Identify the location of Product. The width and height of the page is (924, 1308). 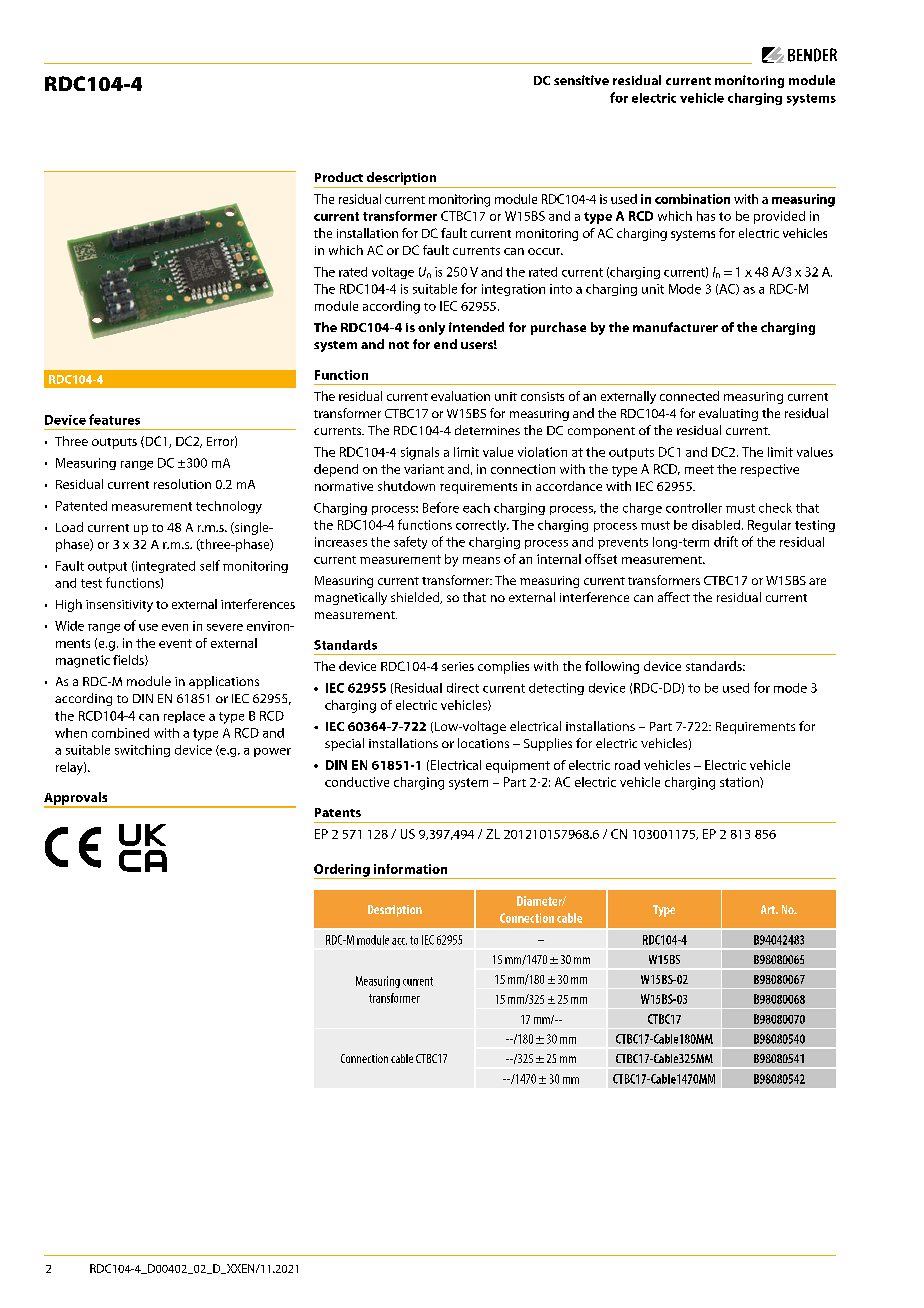
(339, 177).
